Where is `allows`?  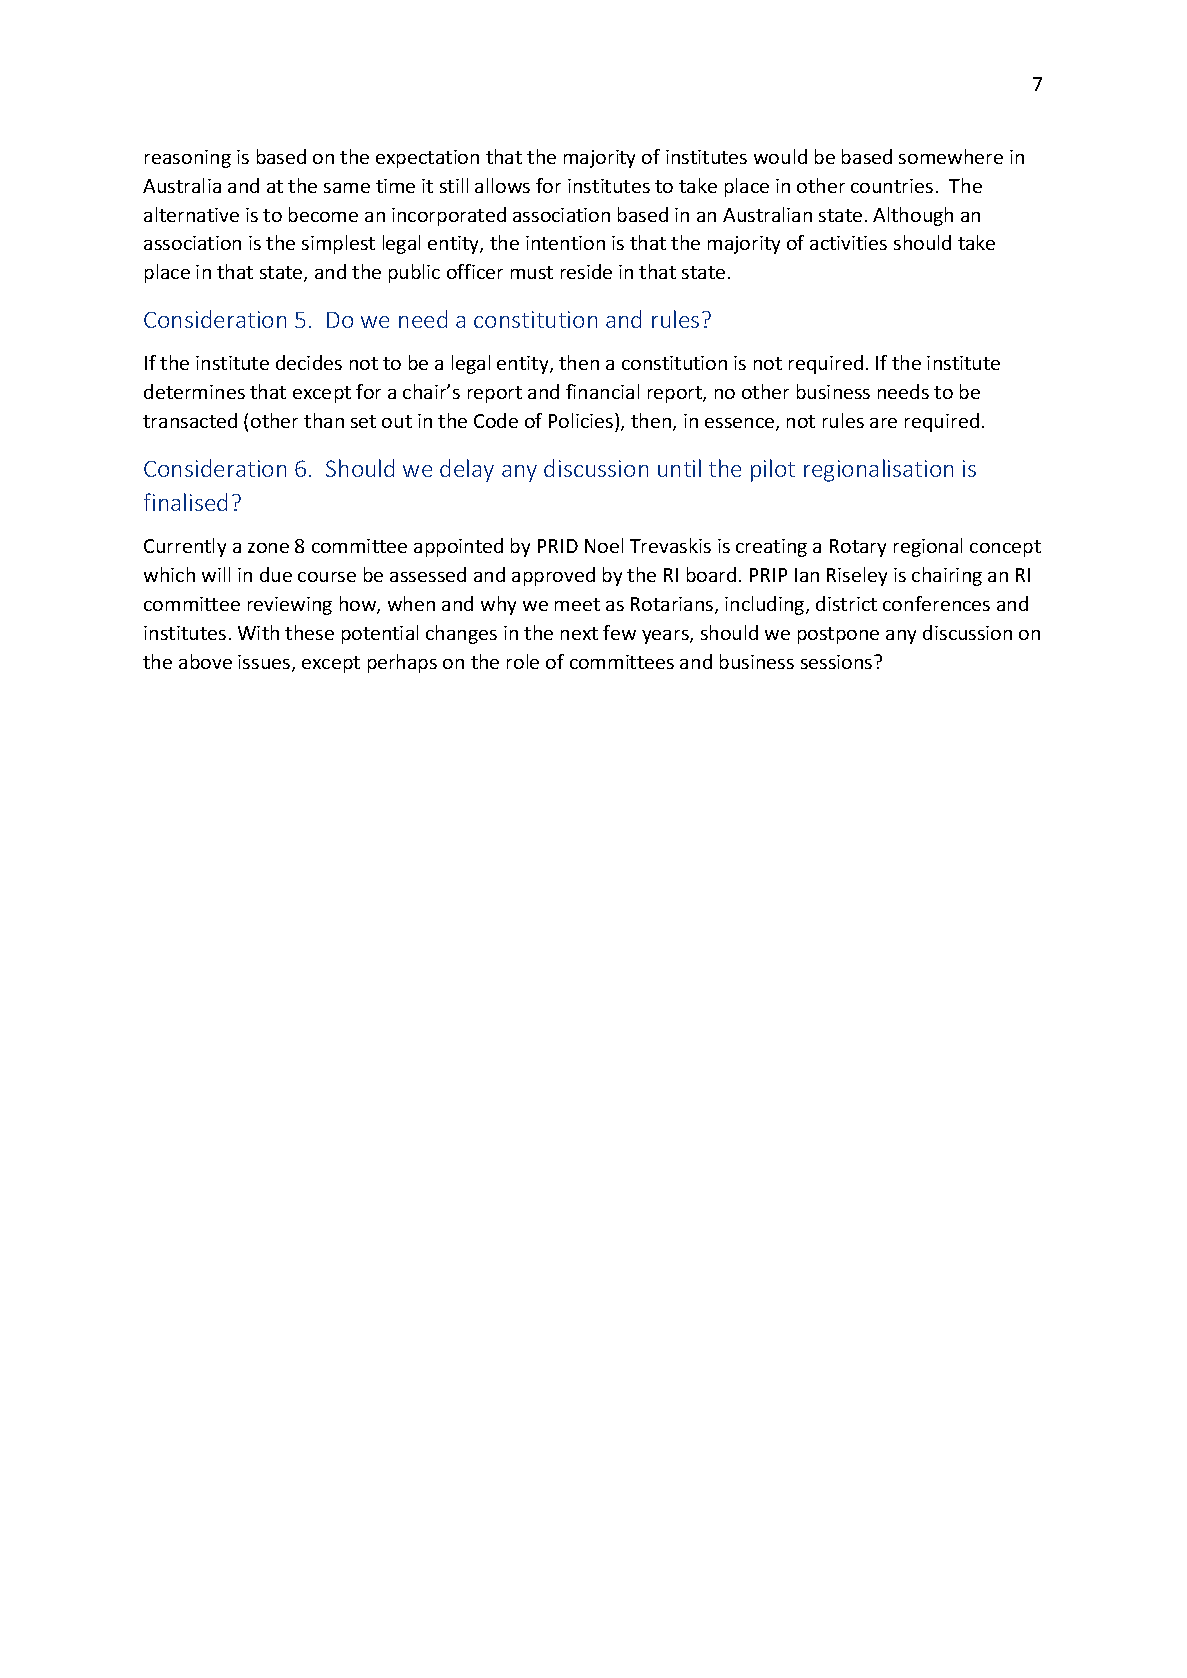
allows is located at coordinates (502, 185).
